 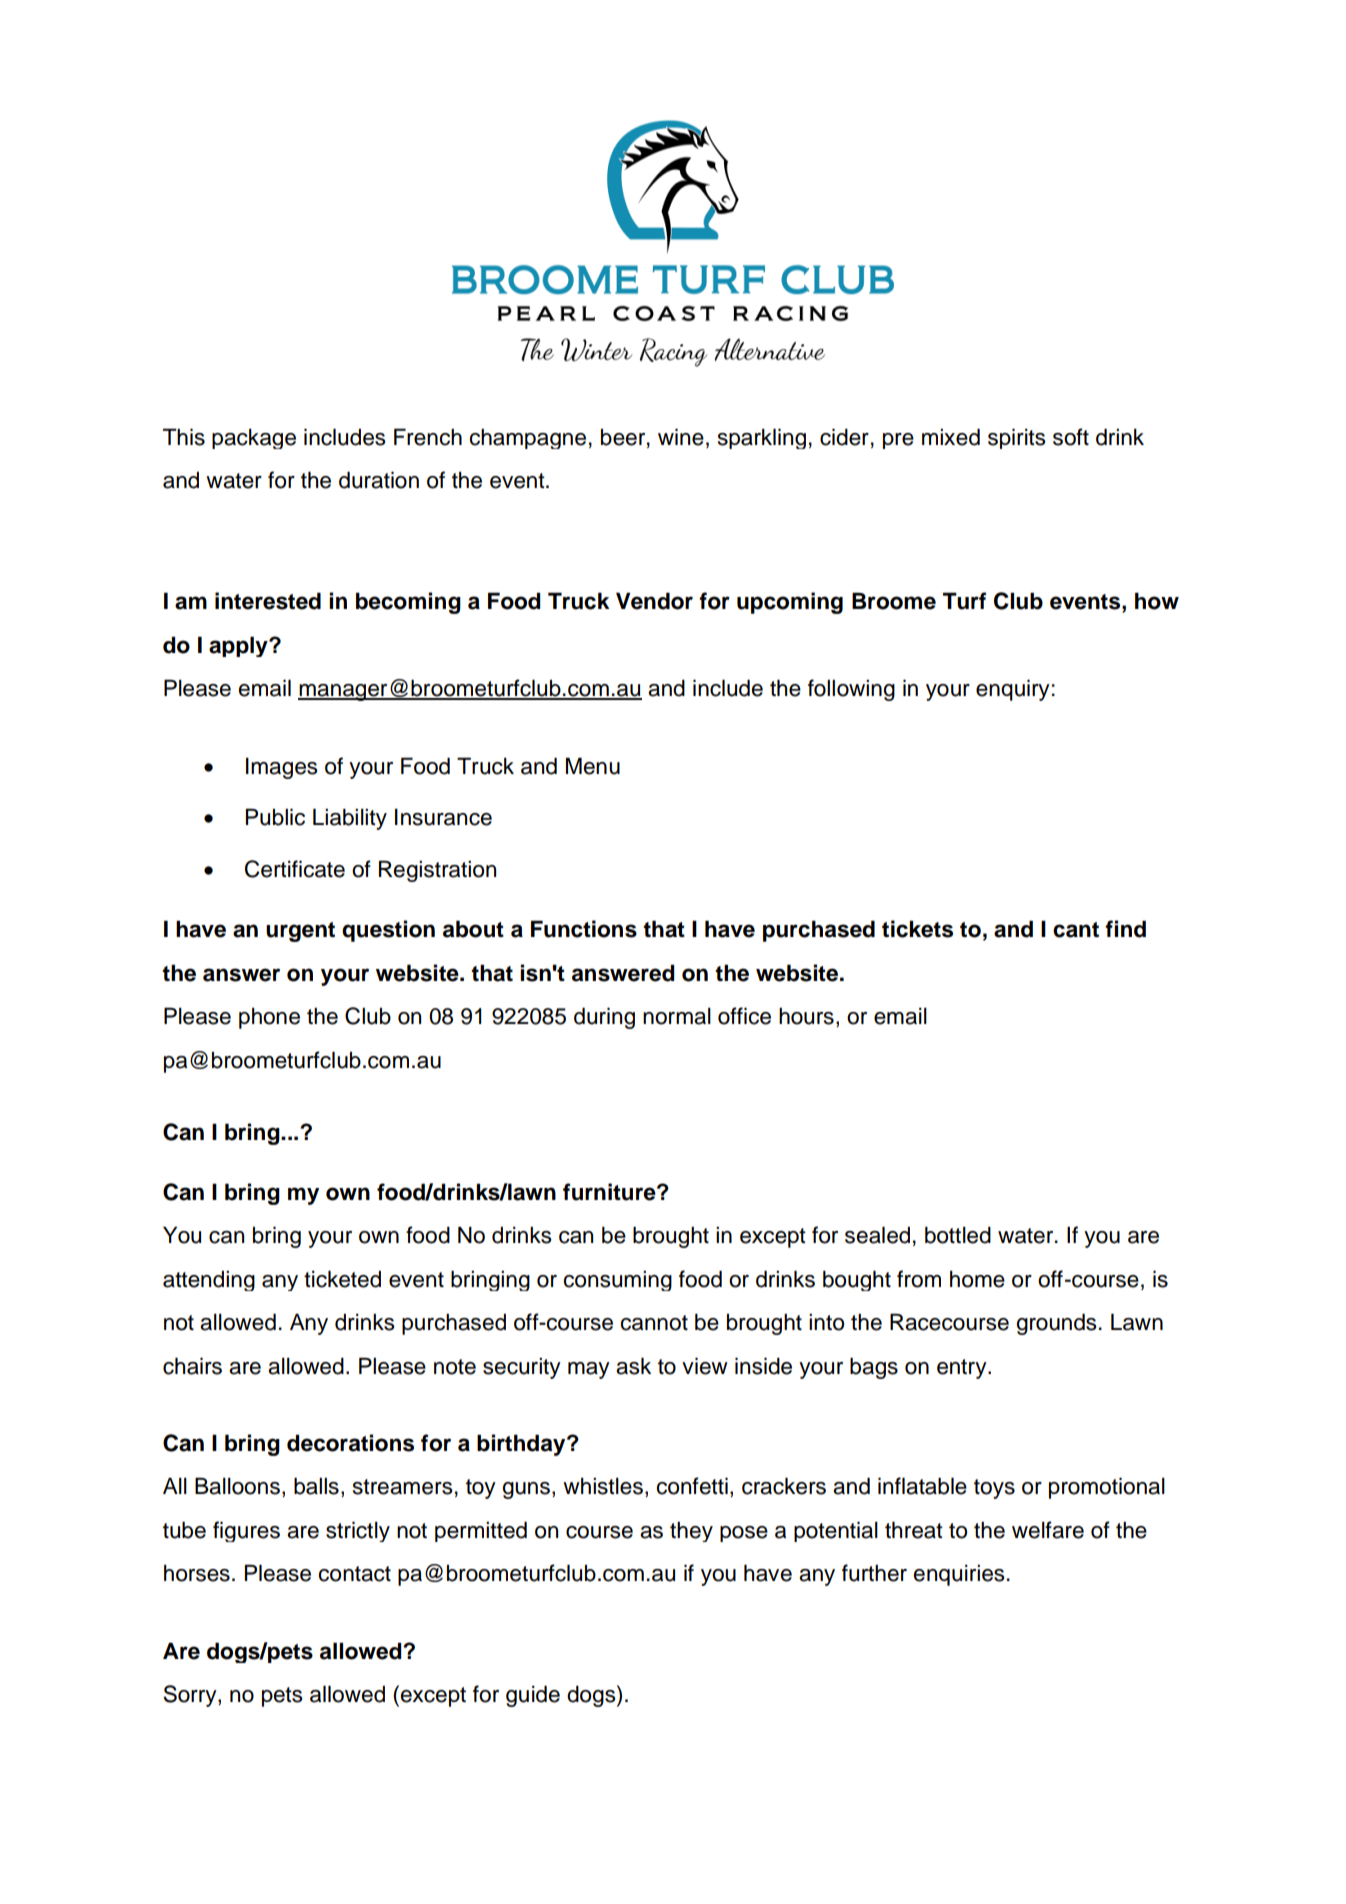 What do you see at coordinates (584, 929) in the document?
I see `Functions` at bounding box center [584, 929].
